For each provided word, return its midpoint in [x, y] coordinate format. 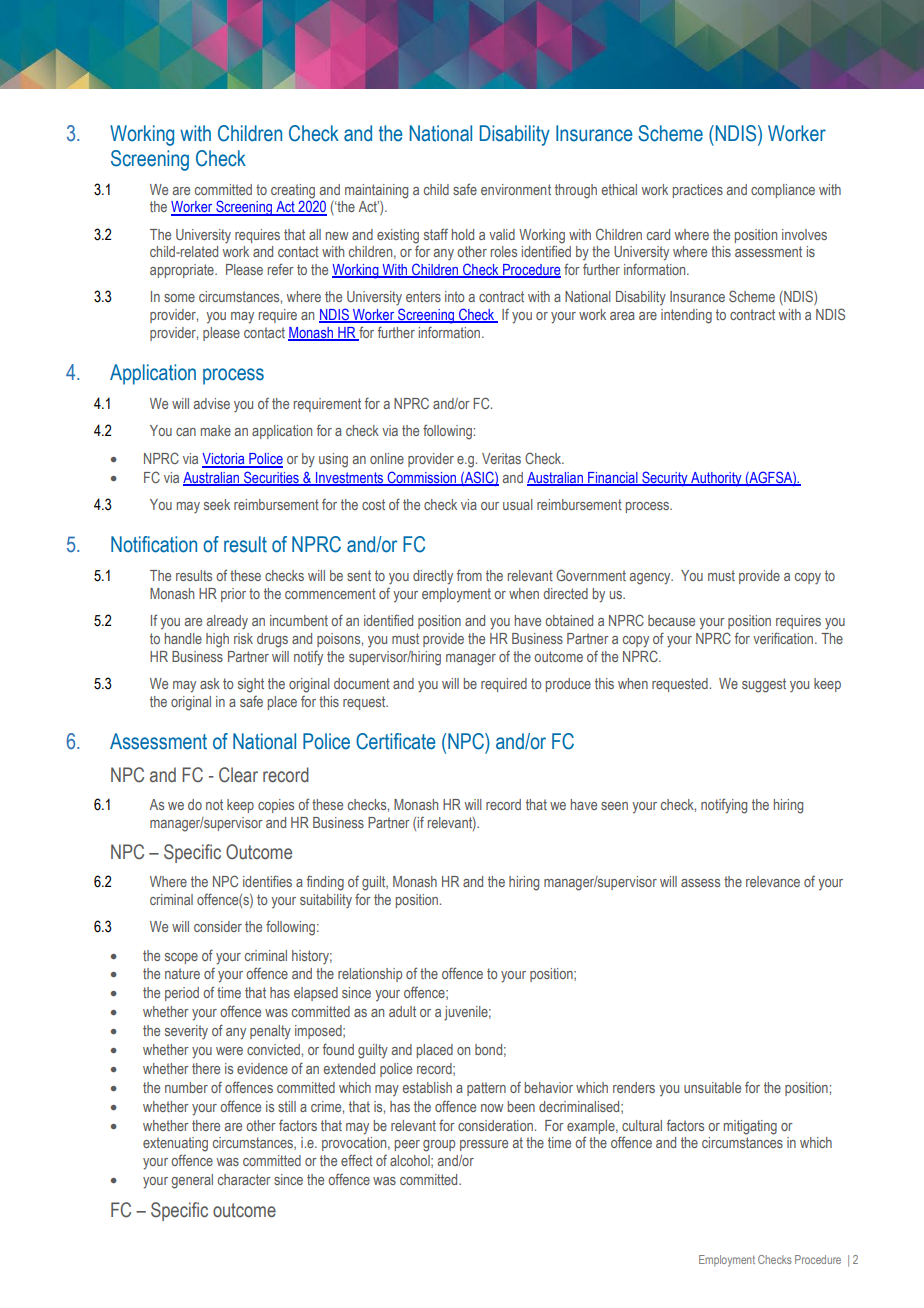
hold [463, 234]
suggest [764, 685]
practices [698, 191]
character [244, 1179]
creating [293, 191]
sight [251, 685]
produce [568, 685]
